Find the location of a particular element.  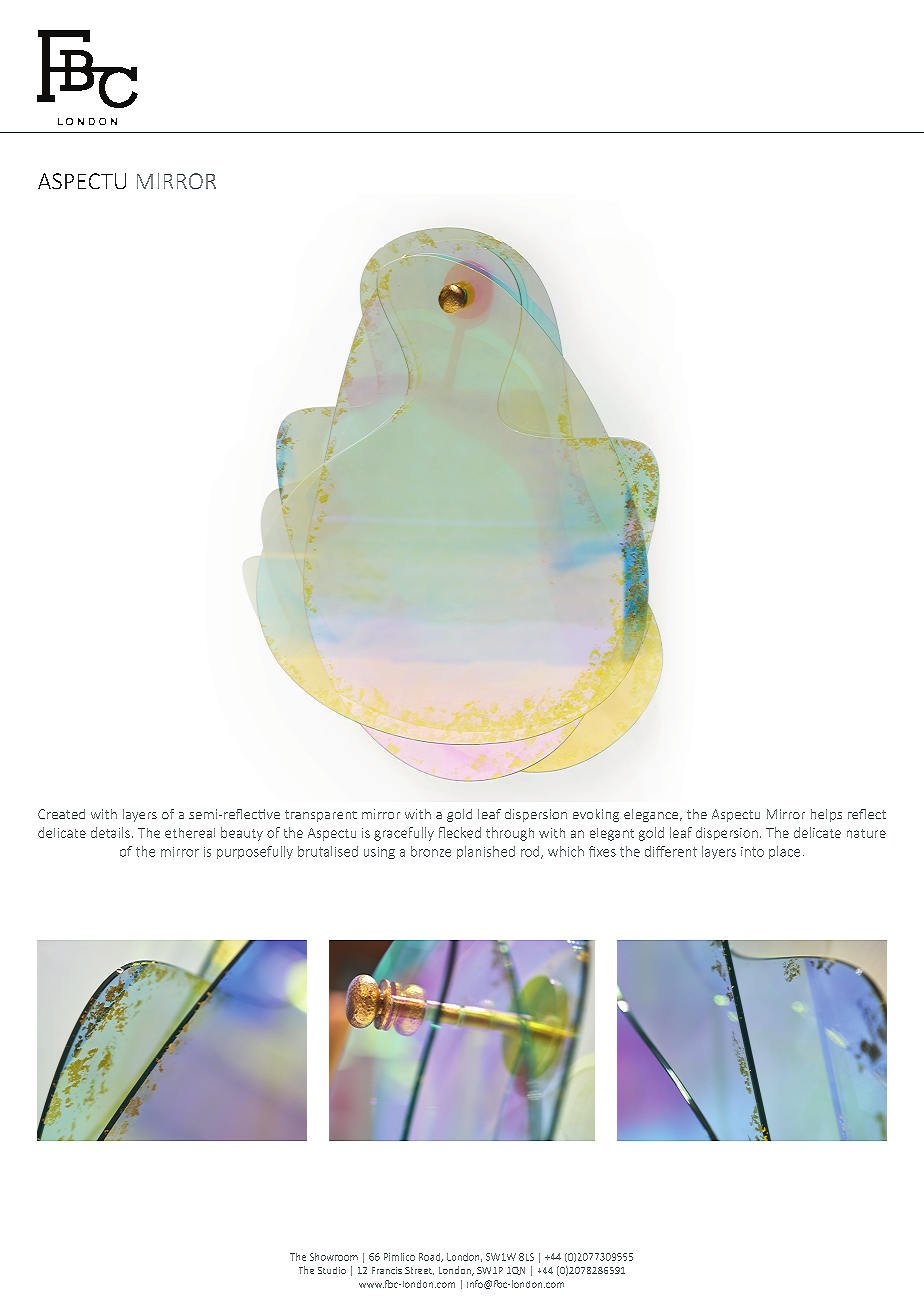

Studio is located at coordinates (332, 1270).
